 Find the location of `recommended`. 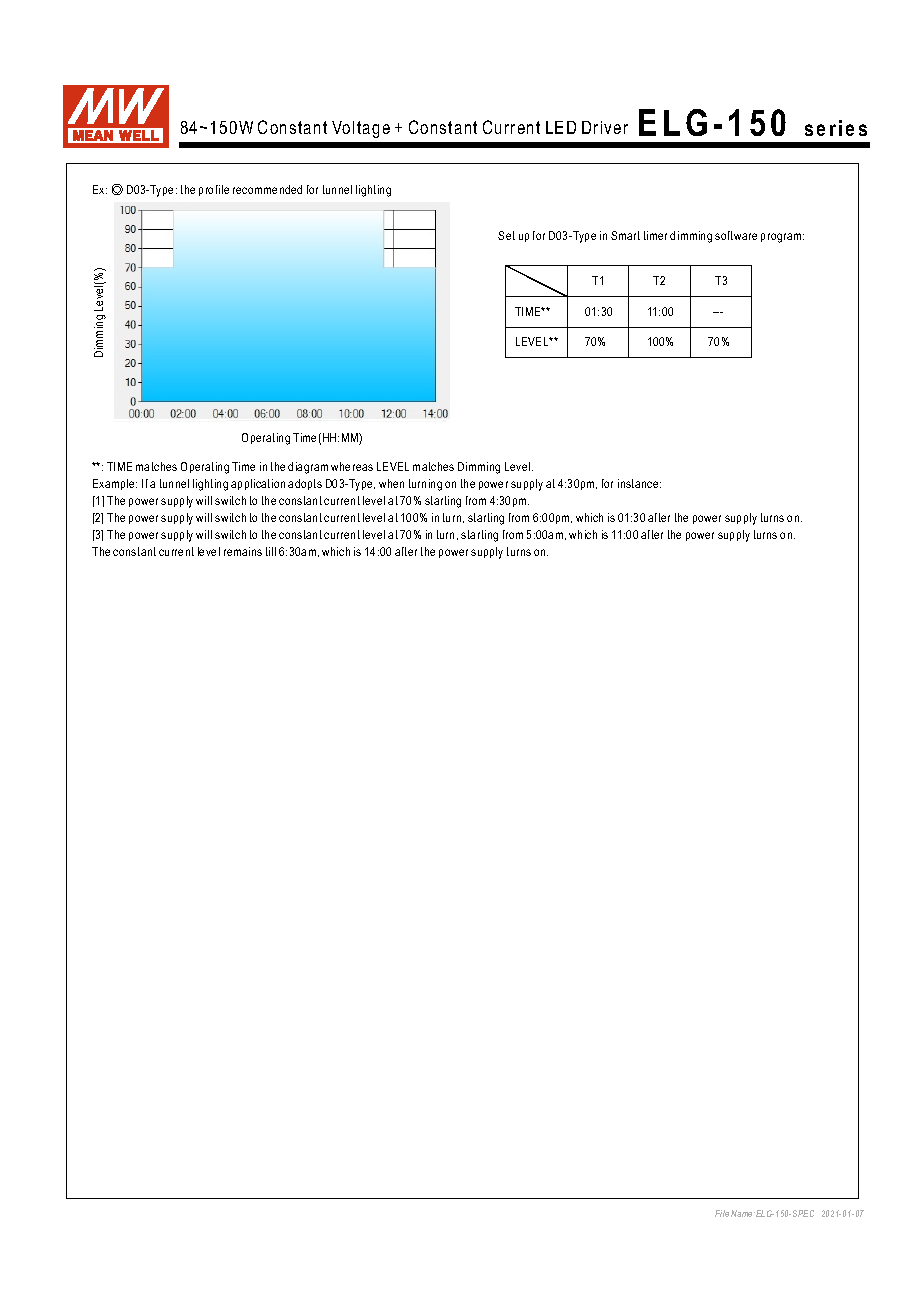

recommended is located at coordinates (267, 189).
